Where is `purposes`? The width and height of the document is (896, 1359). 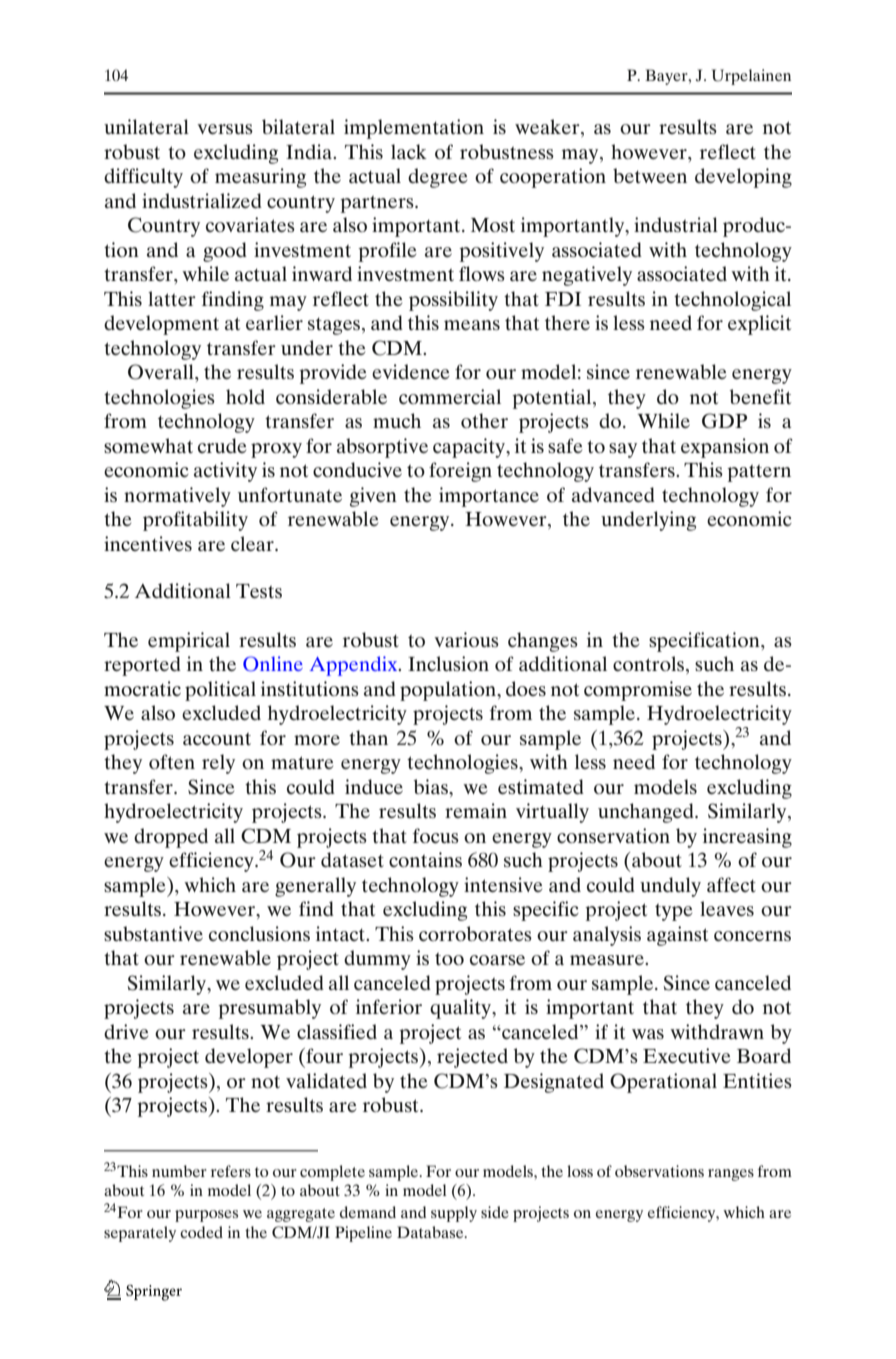
purposes is located at coordinates (206, 1216).
